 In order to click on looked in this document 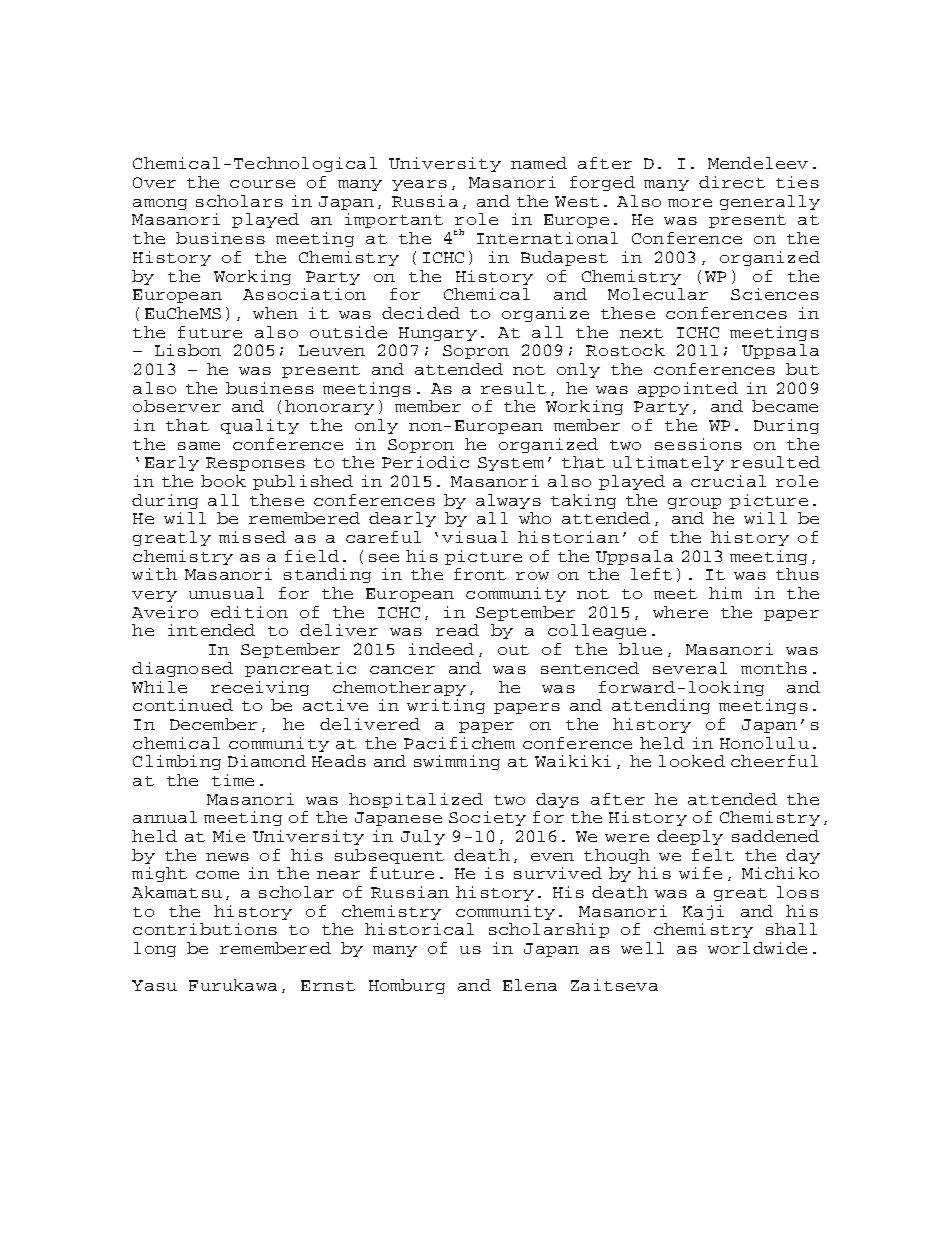, I will do `click(692, 761)`.
